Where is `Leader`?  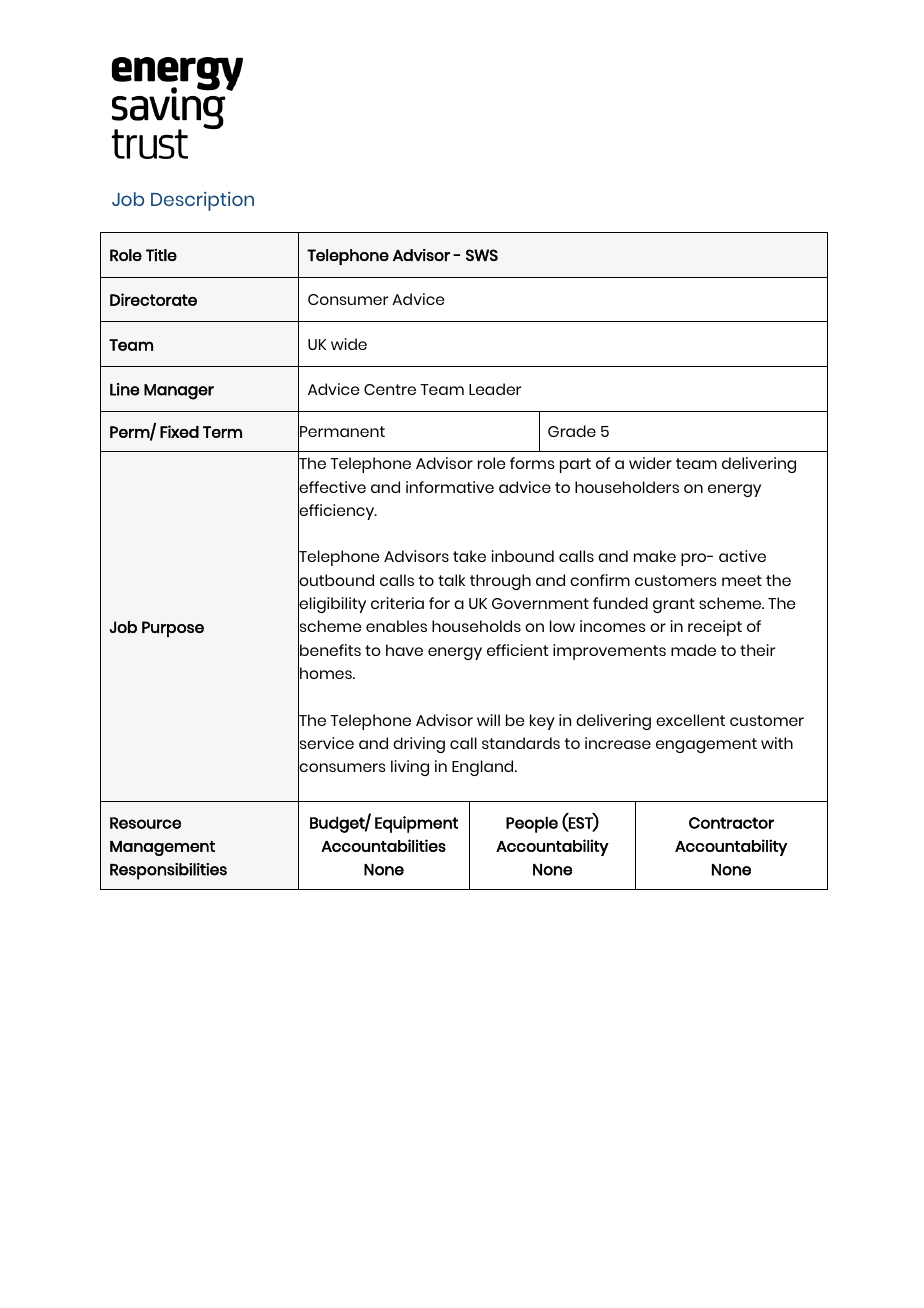 Leader is located at coordinates (495, 389).
